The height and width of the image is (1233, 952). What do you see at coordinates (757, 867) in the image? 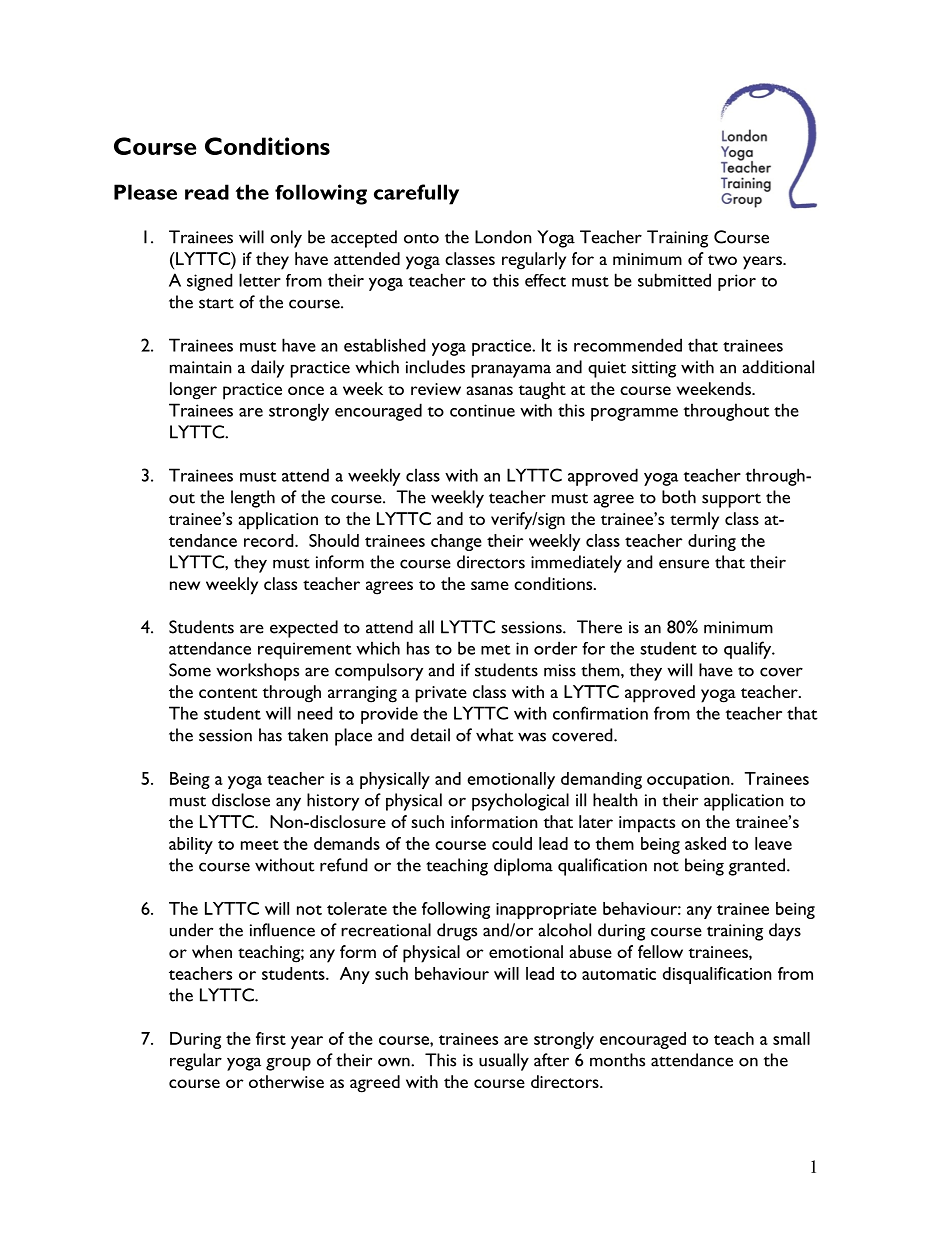
I see `granted` at bounding box center [757, 867].
